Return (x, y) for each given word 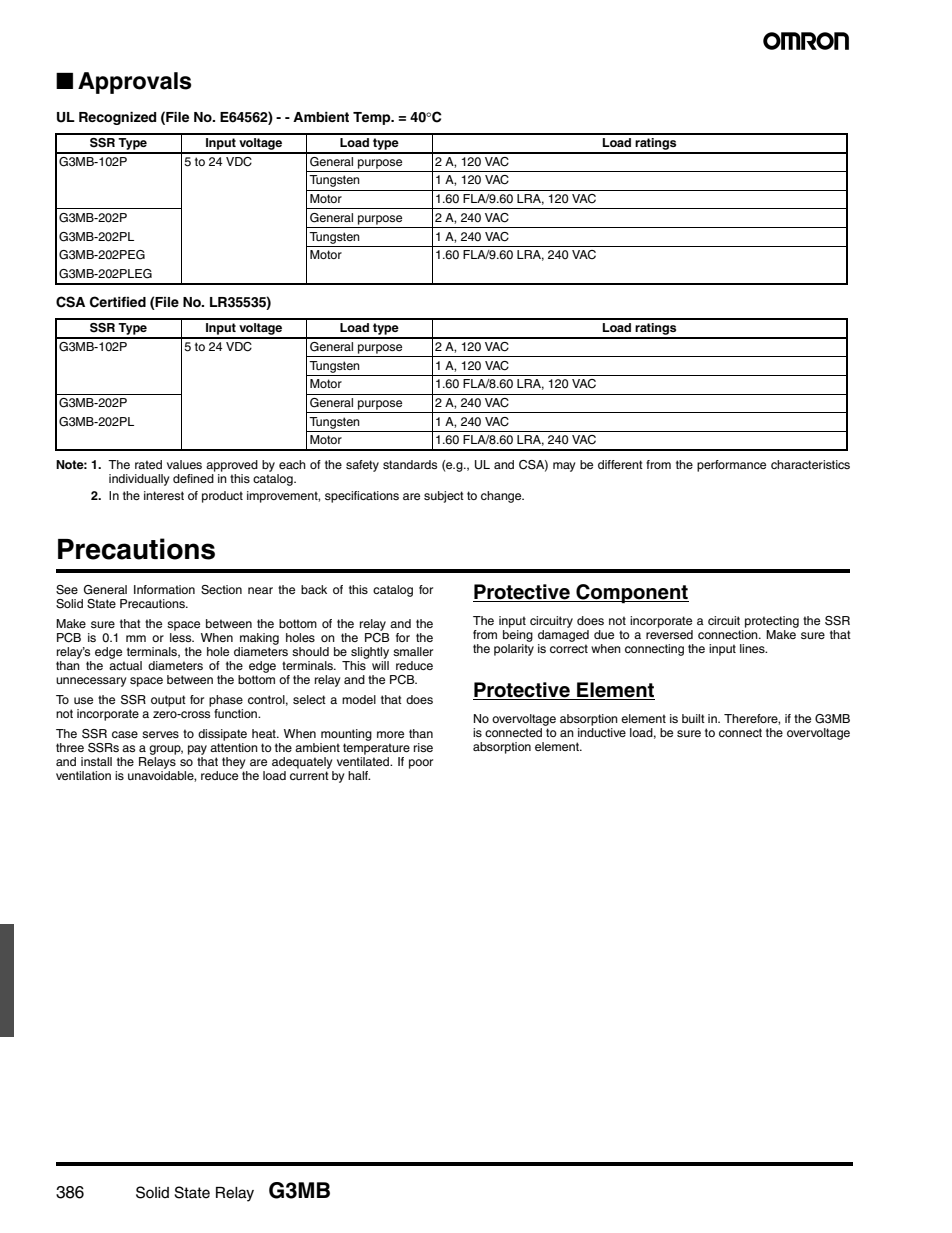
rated (148, 464)
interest (164, 495)
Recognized (117, 118)
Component (631, 594)
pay (197, 750)
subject (444, 497)
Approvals (134, 83)
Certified (118, 302)
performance (731, 466)
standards (410, 464)
